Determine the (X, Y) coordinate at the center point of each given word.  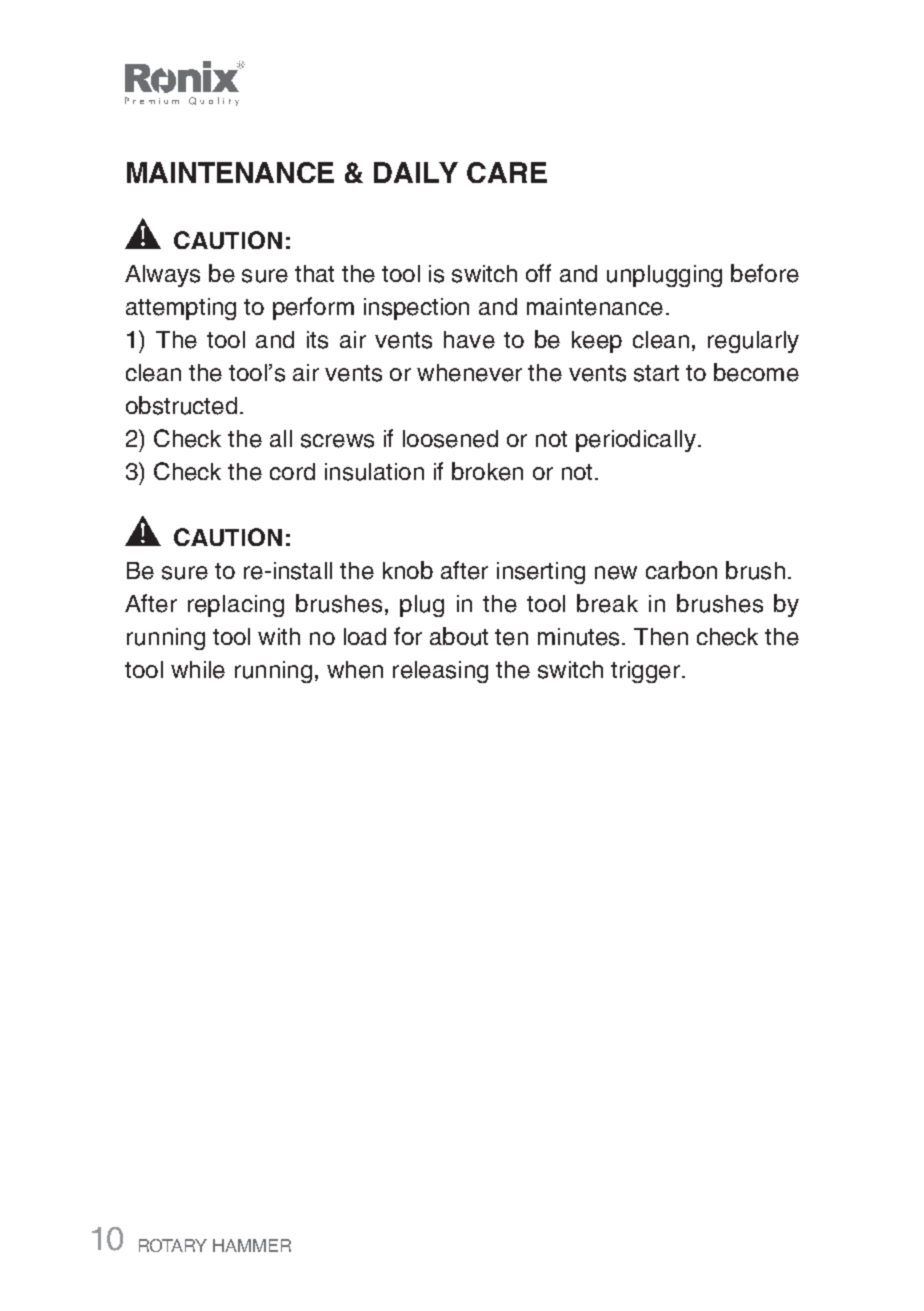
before (765, 273)
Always (162, 276)
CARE (507, 172)
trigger (645, 672)
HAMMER (252, 1245)
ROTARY (173, 1245)
